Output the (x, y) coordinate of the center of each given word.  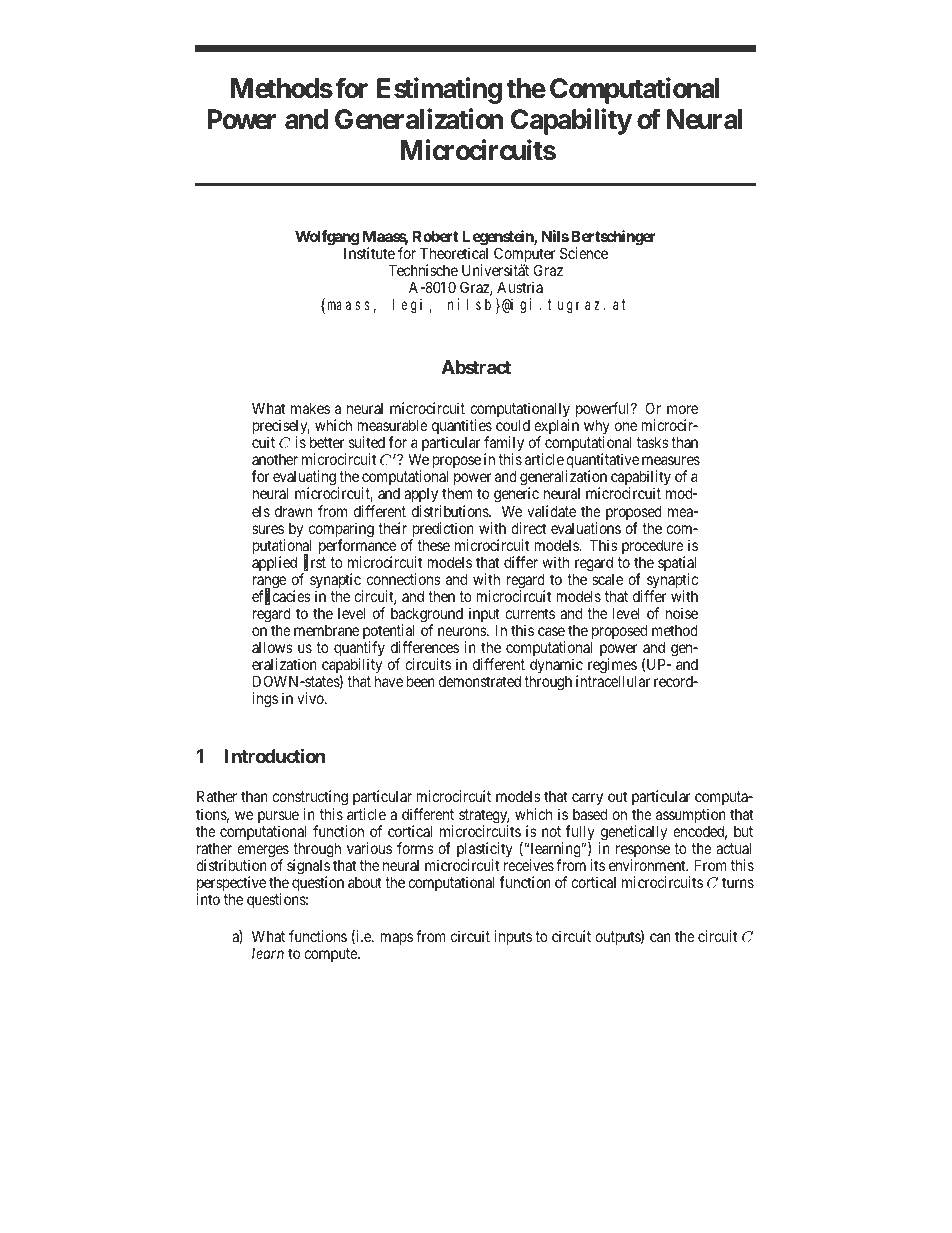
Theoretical (454, 253)
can (660, 937)
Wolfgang (327, 239)
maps (397, 939)
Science (584, 253)
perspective (231, 885)
